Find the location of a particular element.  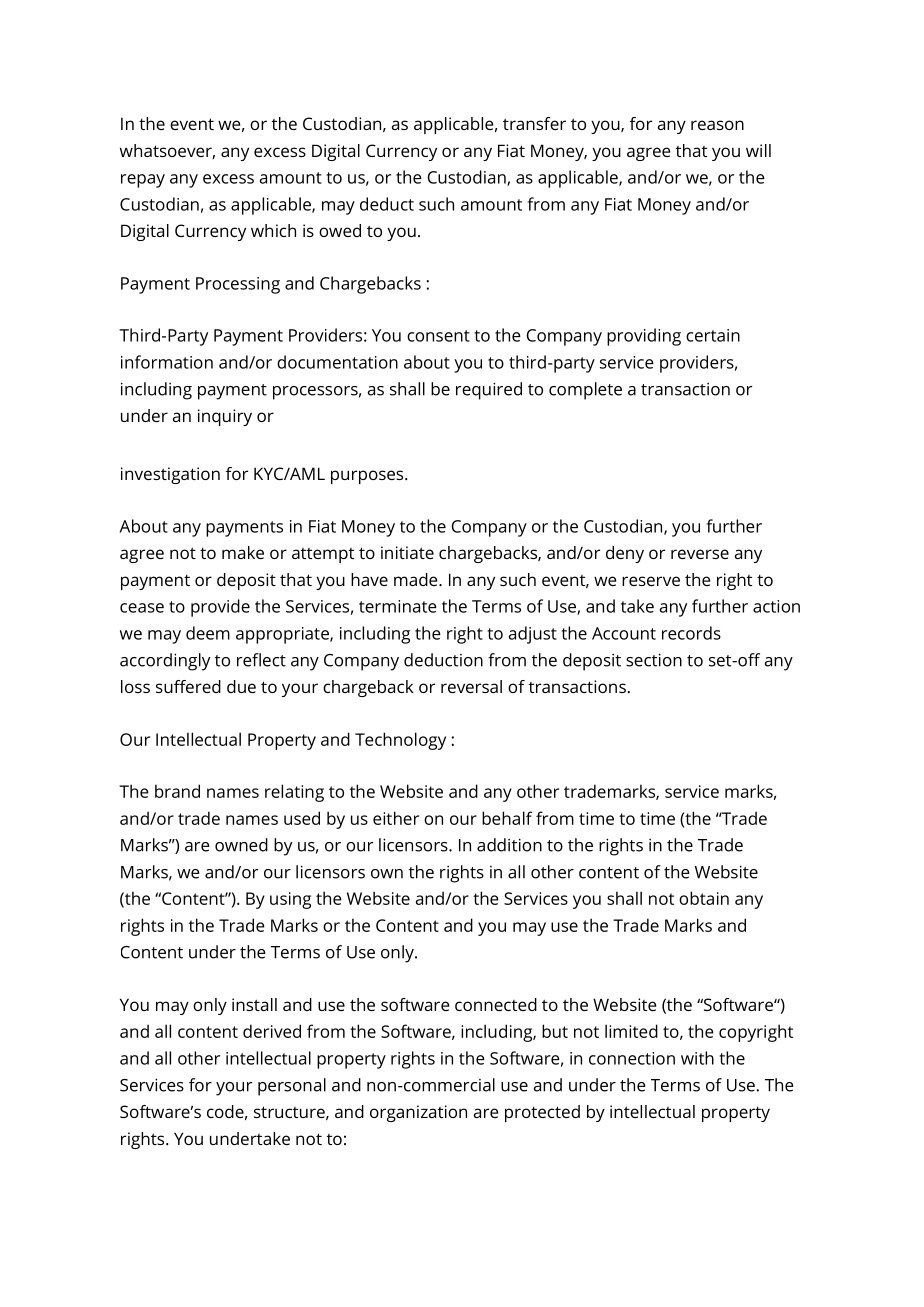

repay is located at coordinates (143, 181).
